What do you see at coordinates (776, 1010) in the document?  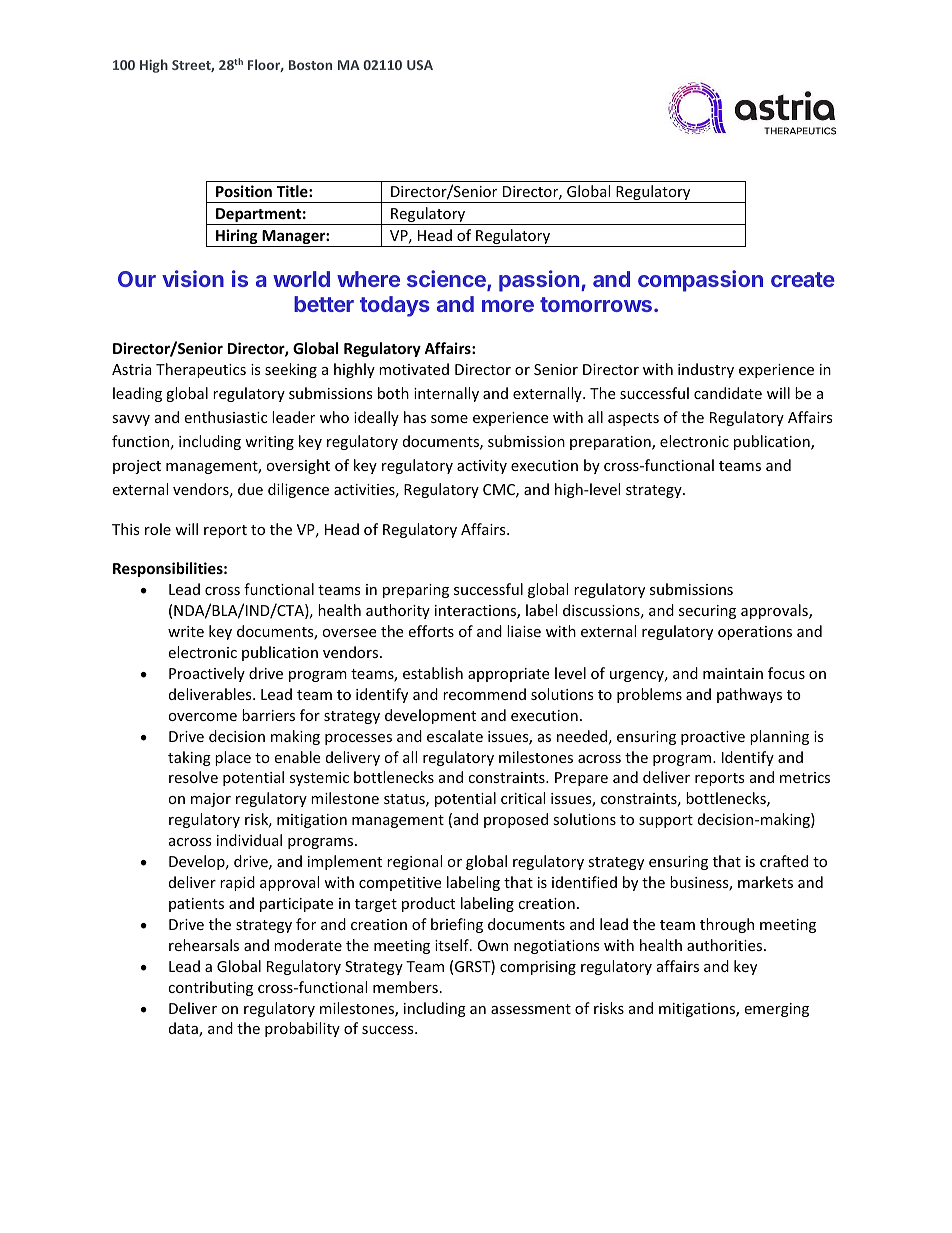 I see `emerging` at bounding box center [776, 1010].
